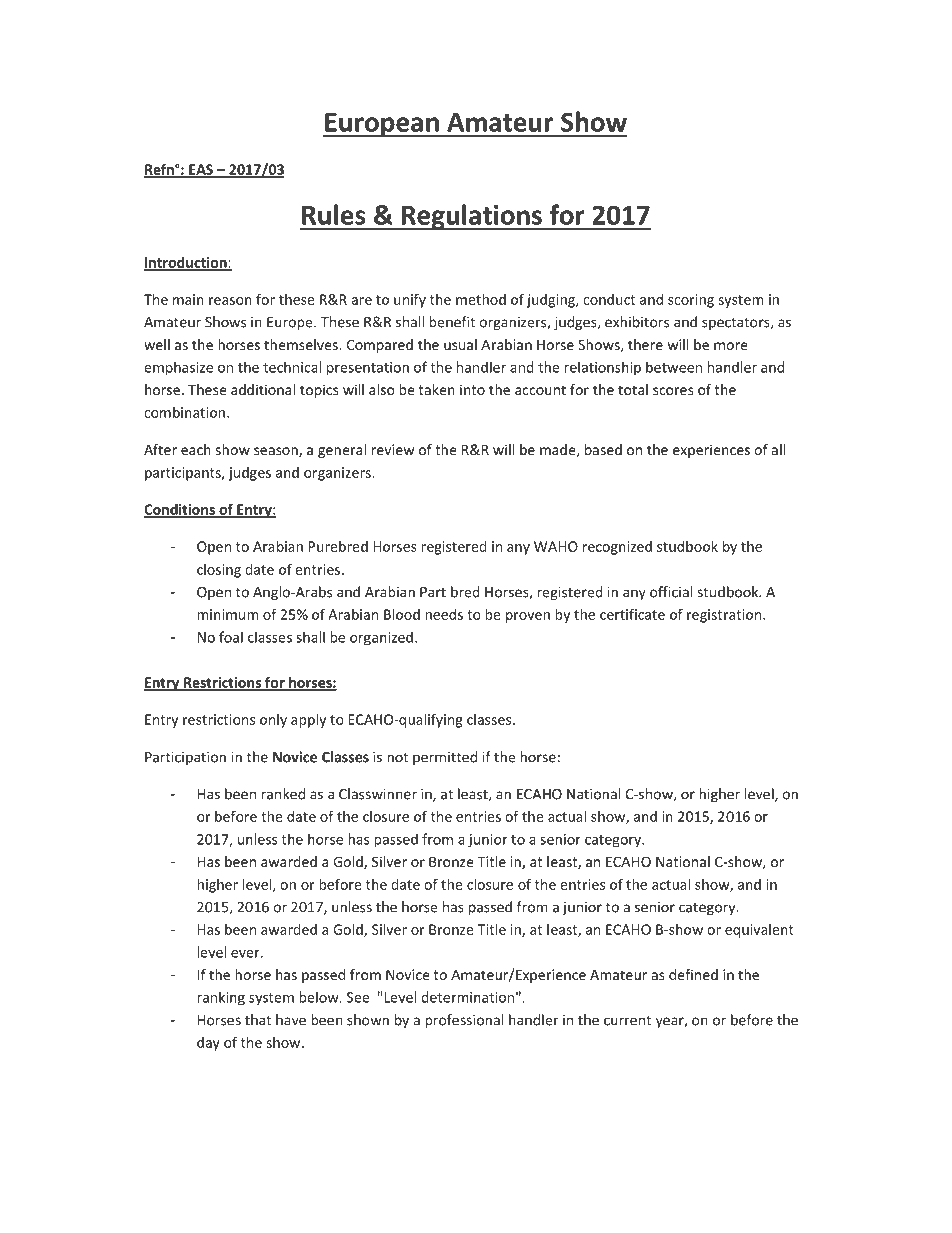  I want to click on scoring, so click(691, 301).
